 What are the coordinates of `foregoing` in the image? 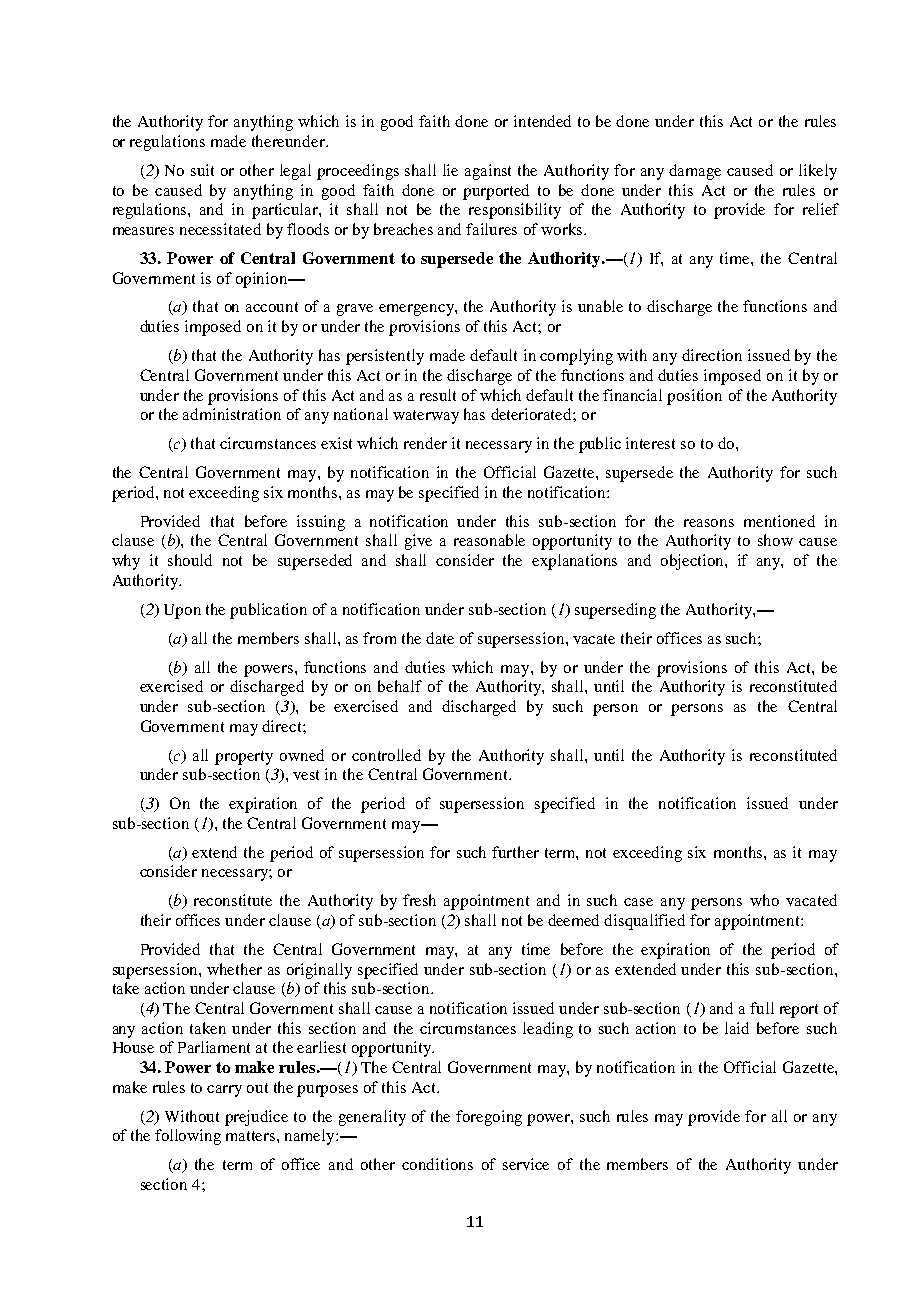 It's located at (489, 1118).
